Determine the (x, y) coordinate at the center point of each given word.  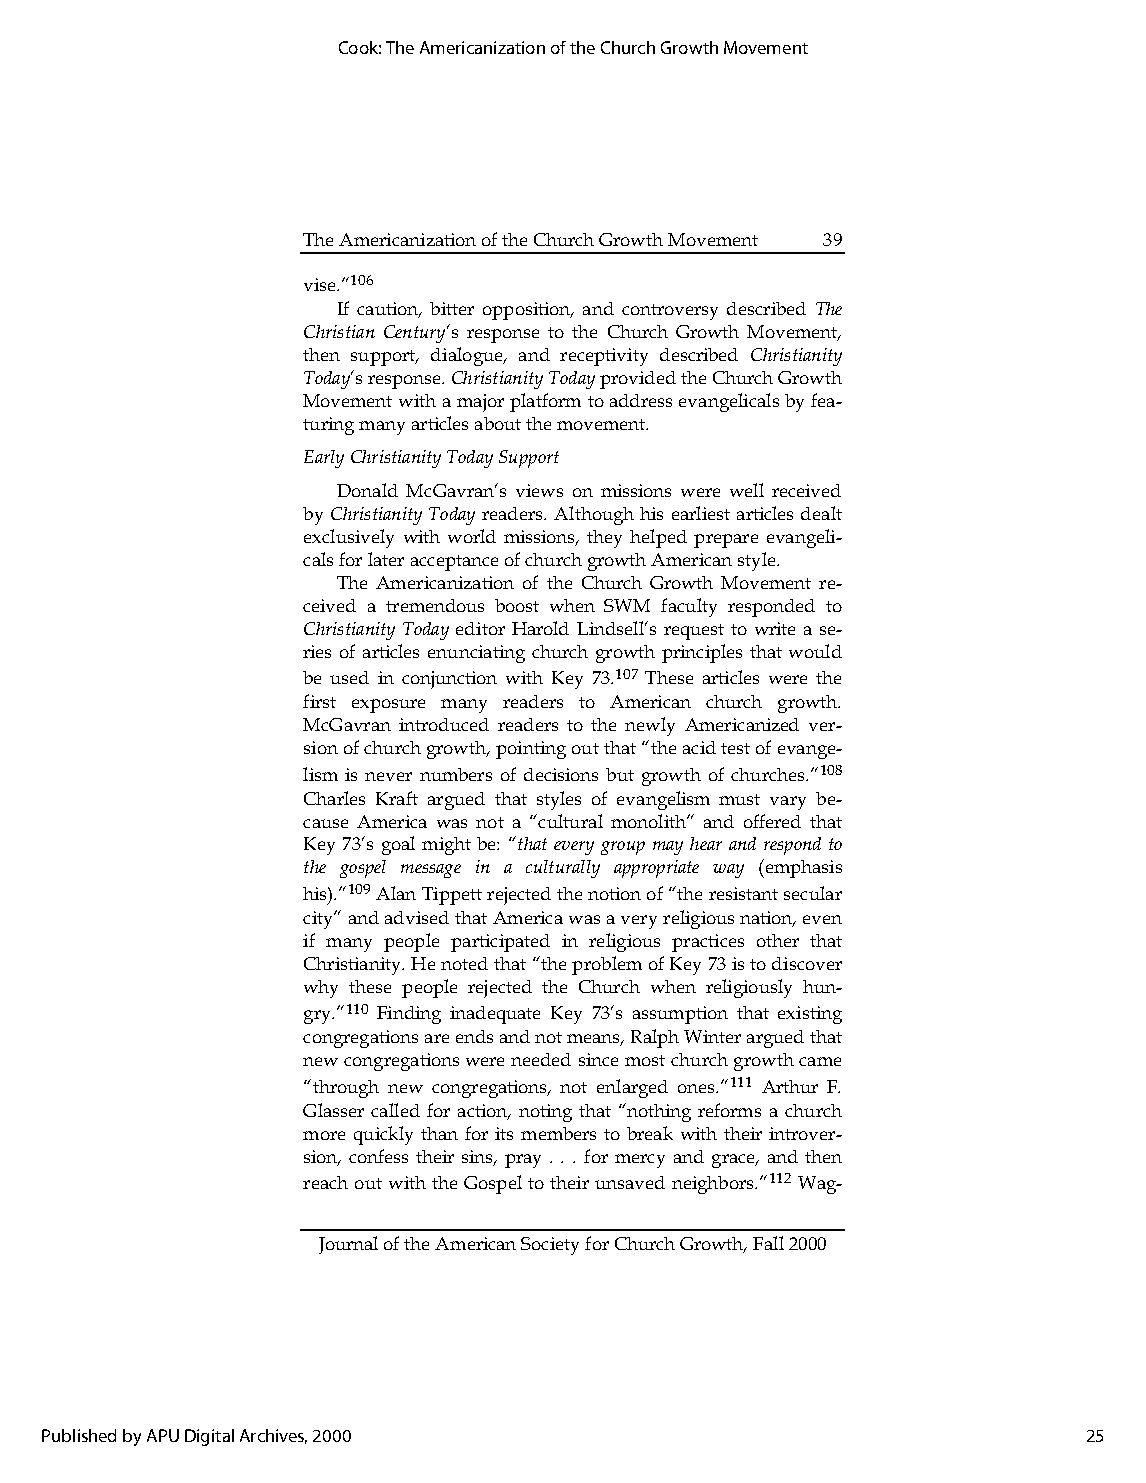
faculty (689, 607)
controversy (670, 312)
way (728, 871)
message (431, 871)
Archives (273, 1436)
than (439, 1133)
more (324, 1135)
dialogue (468, 356)
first (319, 701)
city (319, 920)
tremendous (435, 605)
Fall (768, 1243)
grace (735, 1161)
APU (163, 1435)
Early (324, 459)
